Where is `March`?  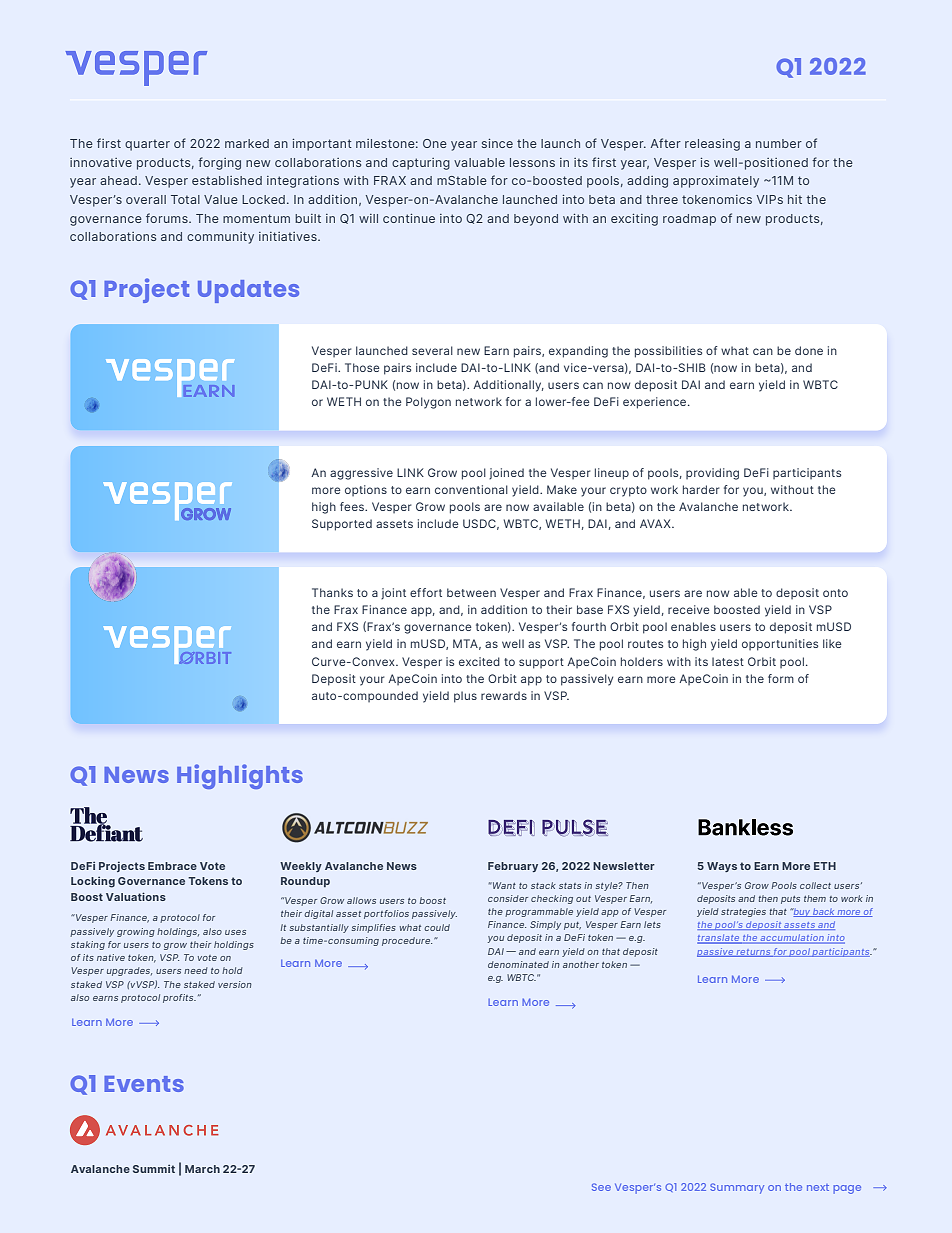 March is located at coordinates (202, 1169).
